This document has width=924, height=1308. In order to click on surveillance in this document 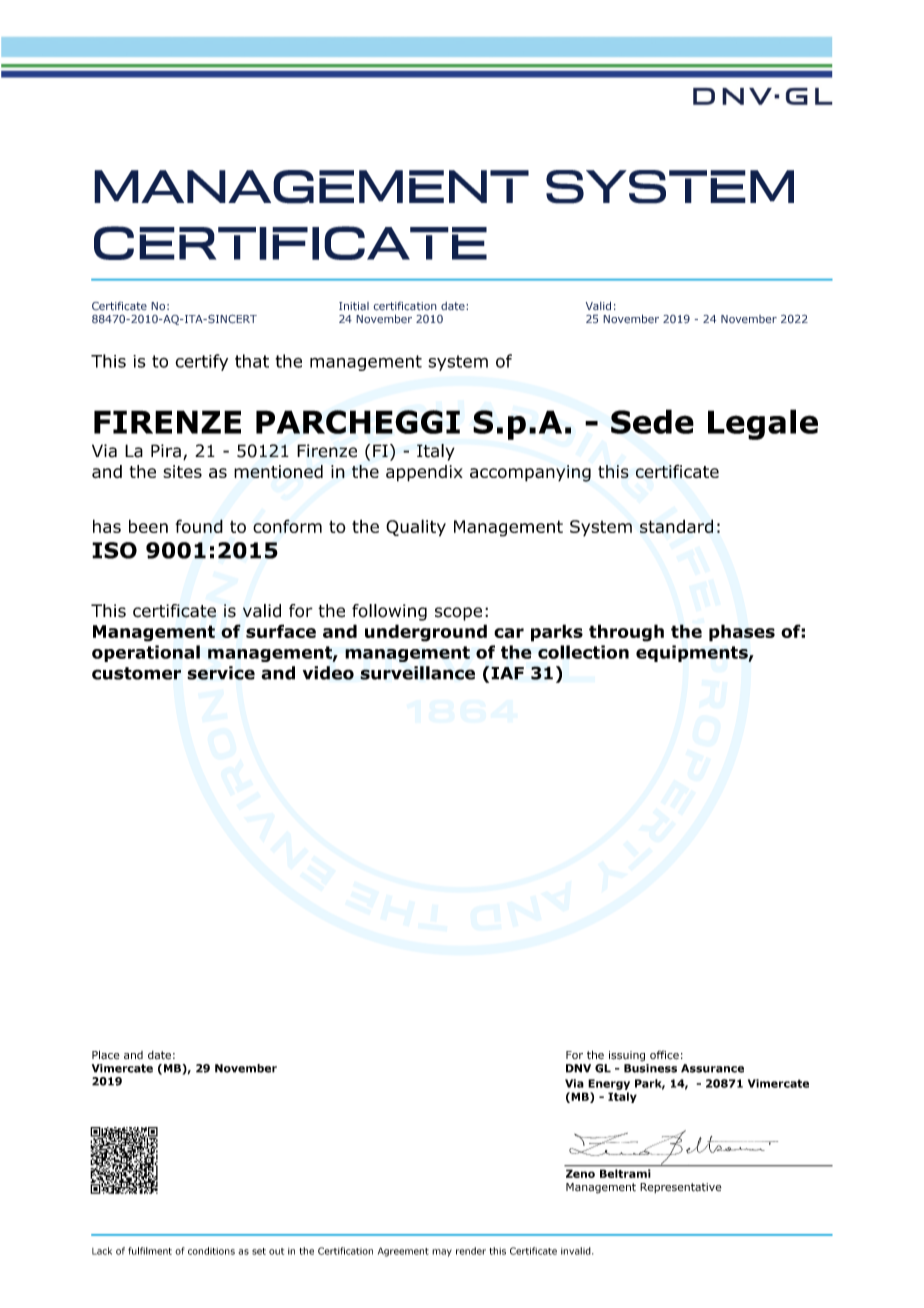, I will do `click(417, 673)`.
